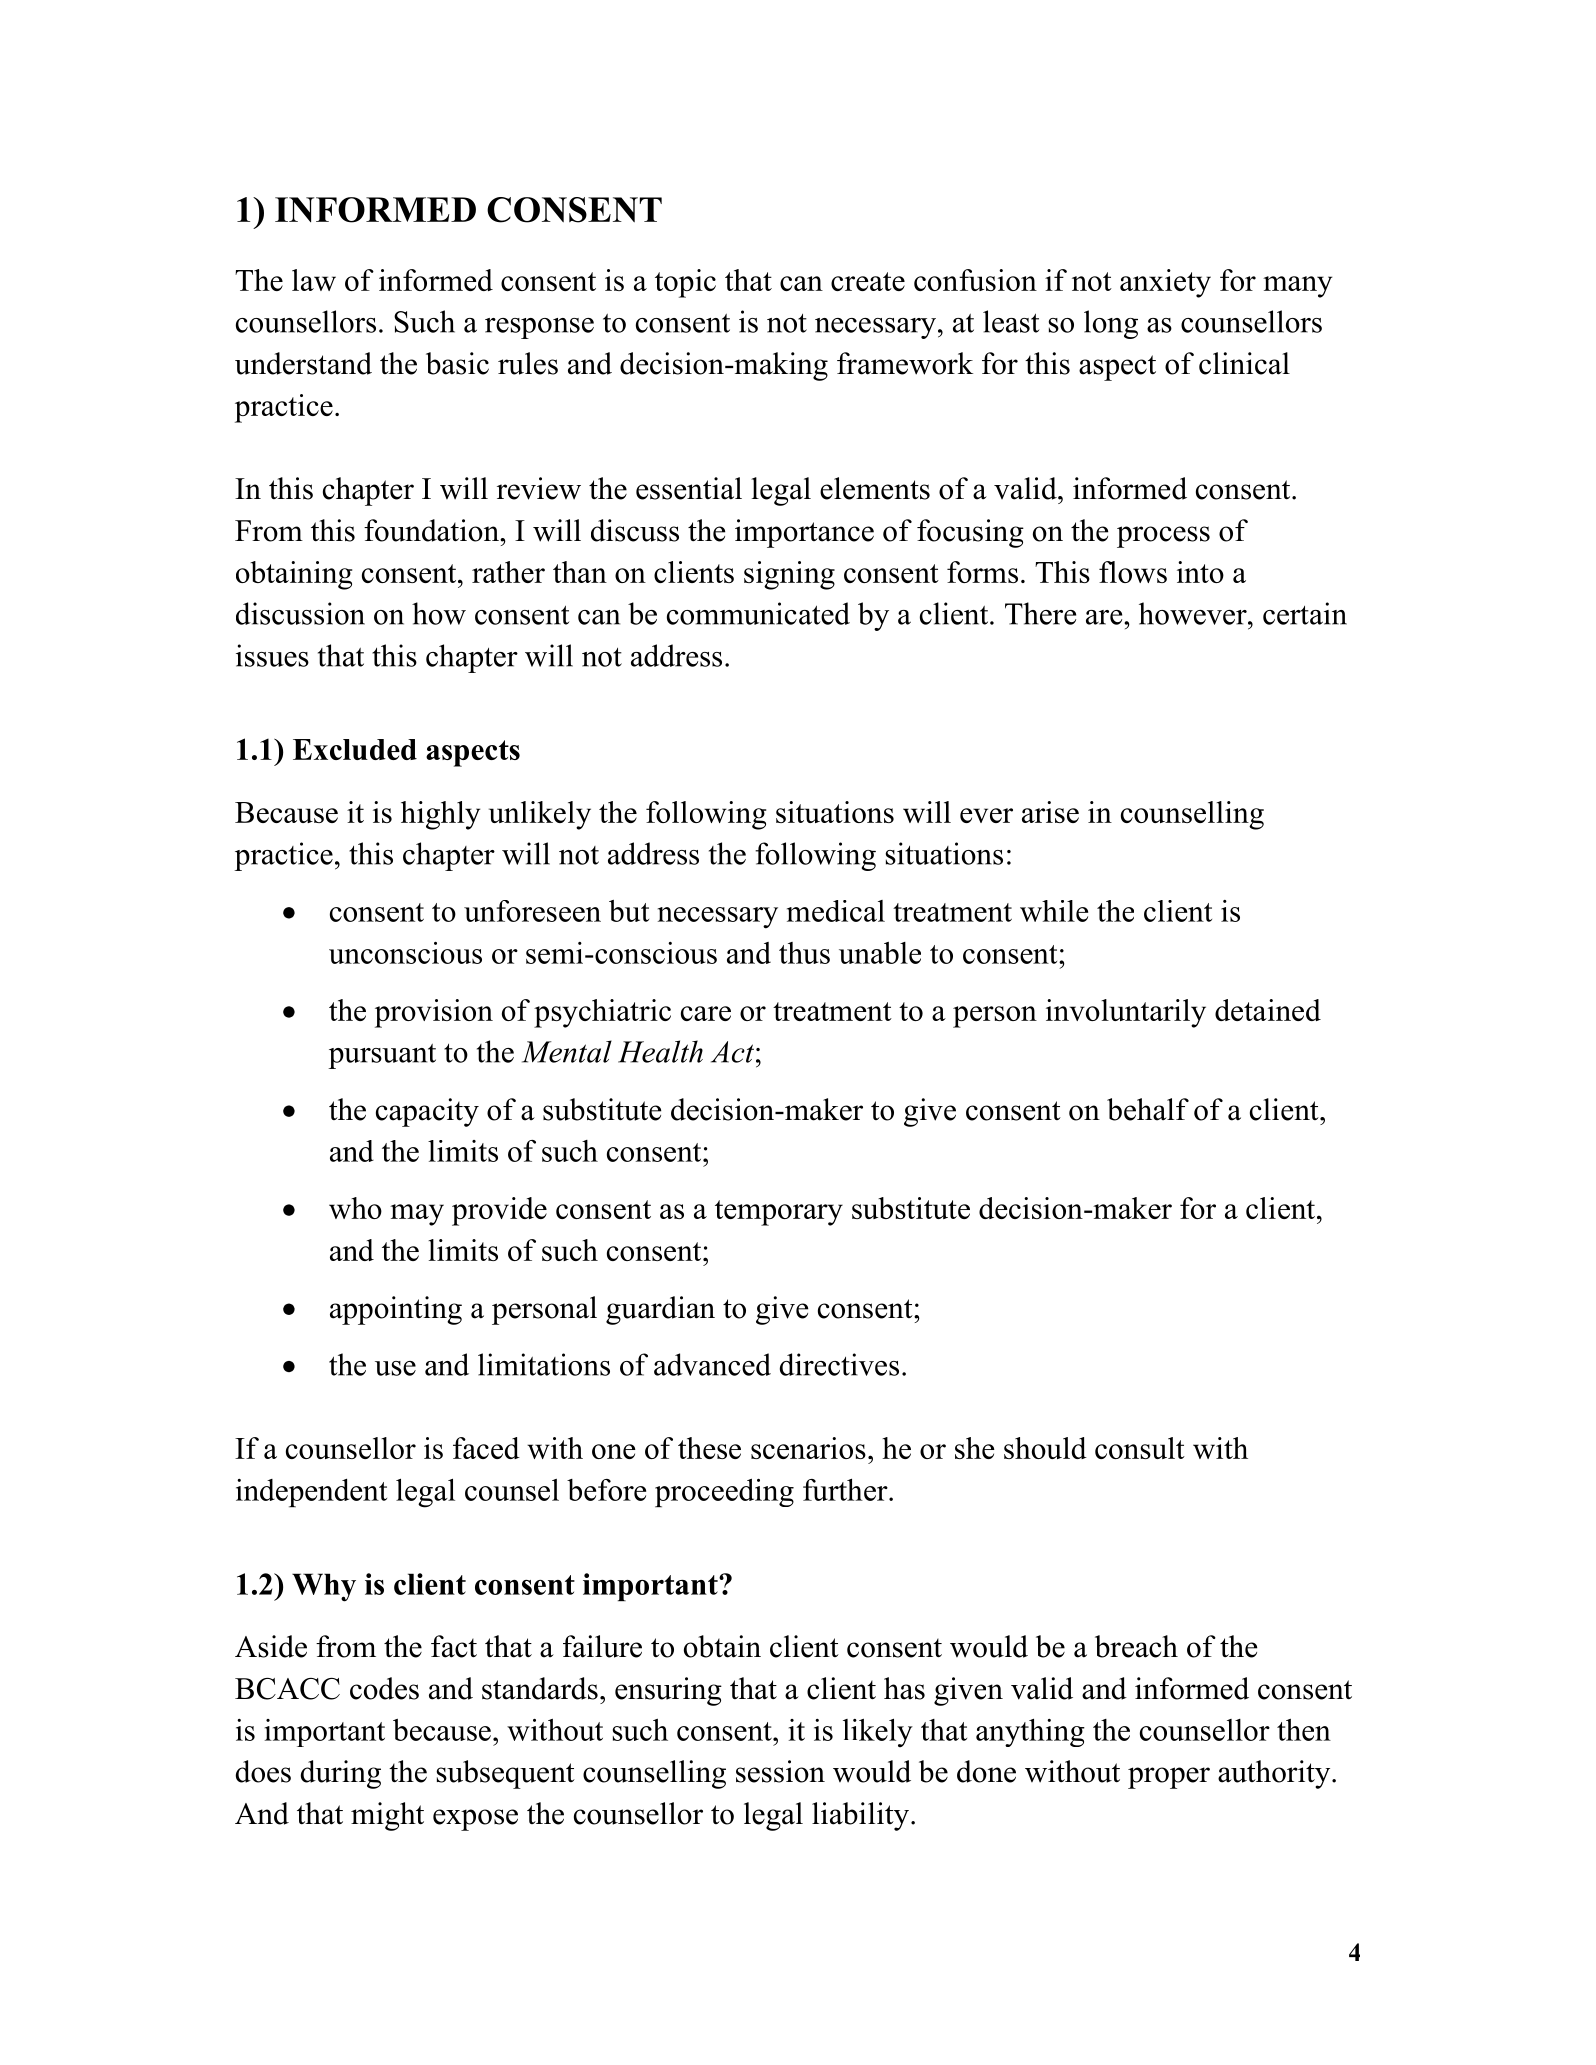 Image resolution: width=1596 pixels, height=2065 pixels. What do you see at coordinates (1200, 572) in the screenshot?
I see `into` at bounding box center [1200, 572].
